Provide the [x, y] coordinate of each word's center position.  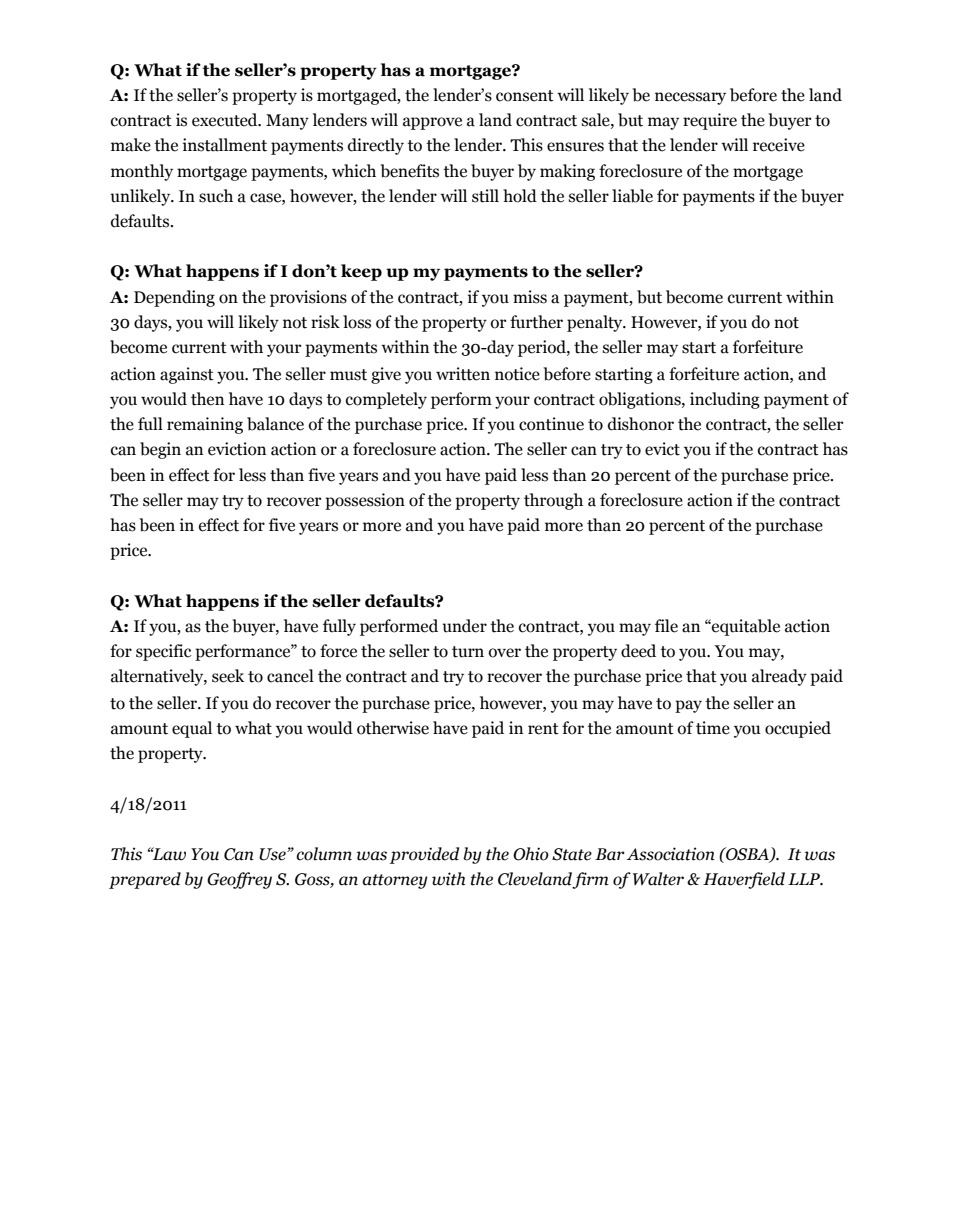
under [464, 626]
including [725, 400]
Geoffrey [239, 880]
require [710, 121]
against [187, 375]
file [666, 626]
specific [163, 652]
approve [432, 123]
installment [225, 145]
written [463, 374]
